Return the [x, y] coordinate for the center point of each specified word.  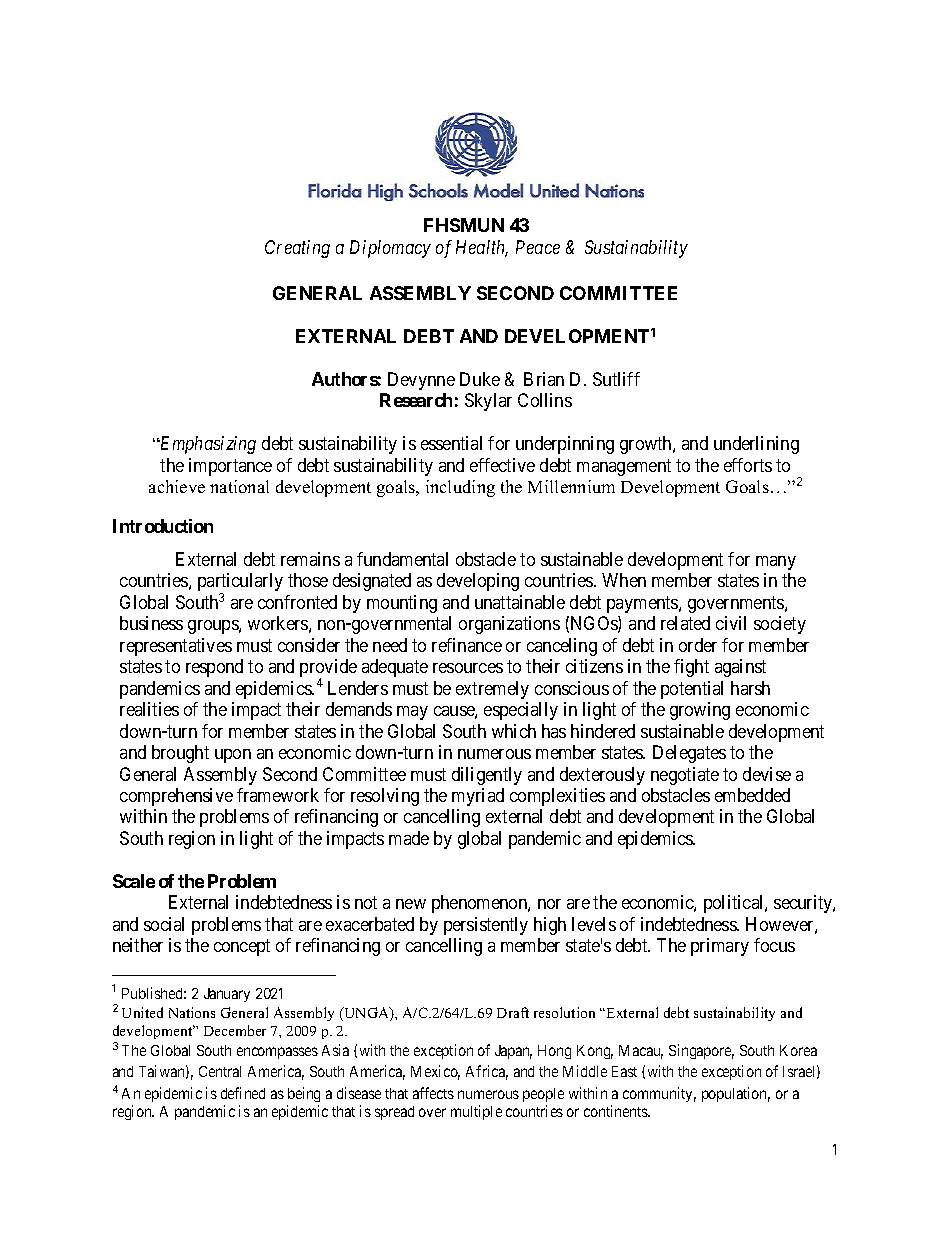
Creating [297, 249]
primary [720, 947]
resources [468, 668]
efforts [748, 465]
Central [220, 1071]
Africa [487, 1072]
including [460, 488]
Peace [538, 247]
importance [230, 467]
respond [214, 668]
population [736, 1094]
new [411, 904]
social [164, 924]
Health [482, 248]
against [740, 668]
